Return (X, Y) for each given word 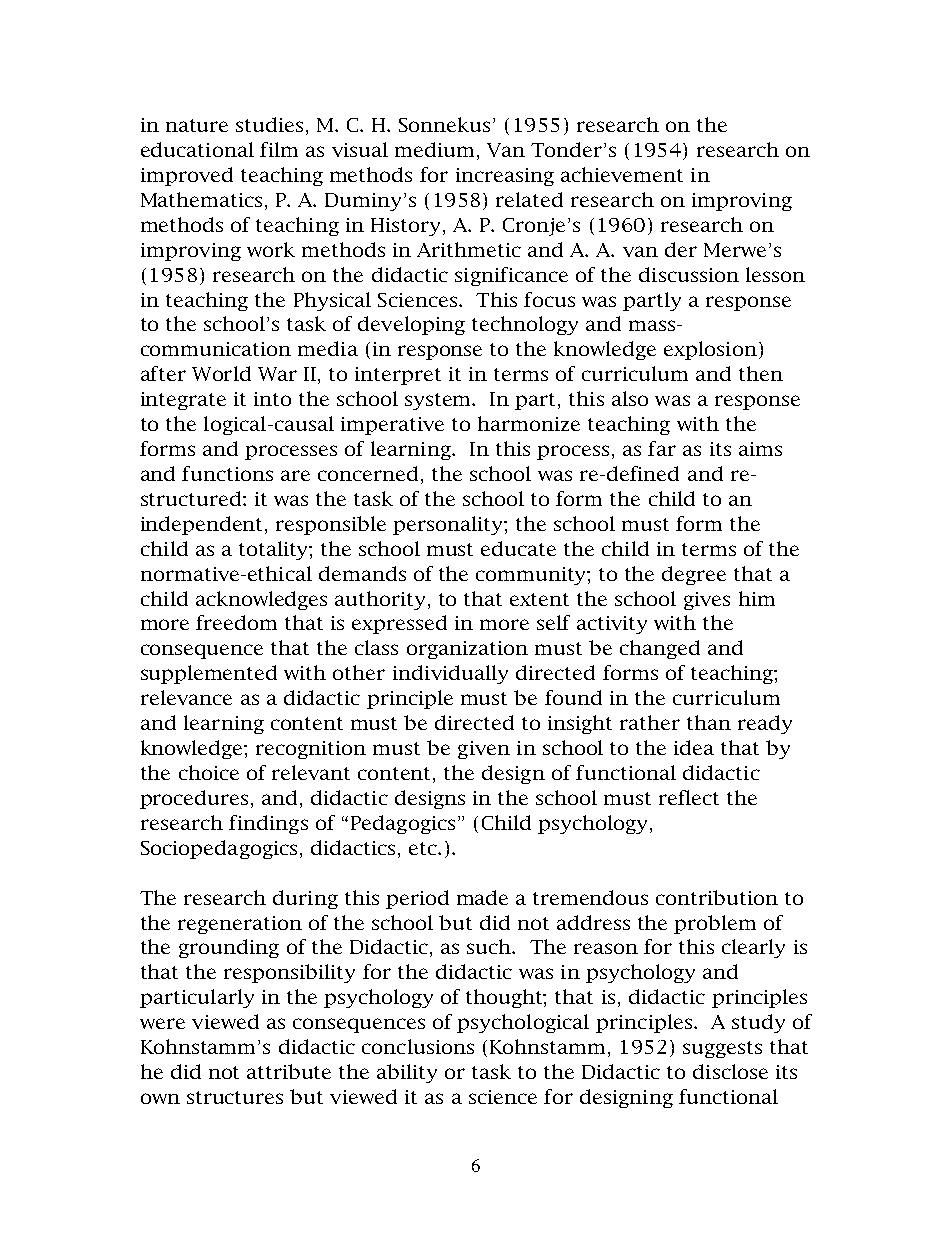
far (662, 448)
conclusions (418, 1046)
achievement (622, 174)
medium (434, 149)
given (484, 750)
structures (235, 1097)
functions (227, 473)
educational (197, 149)
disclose (730, 1071)
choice (209, 772)
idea (694, 747)
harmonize (529, 423)
